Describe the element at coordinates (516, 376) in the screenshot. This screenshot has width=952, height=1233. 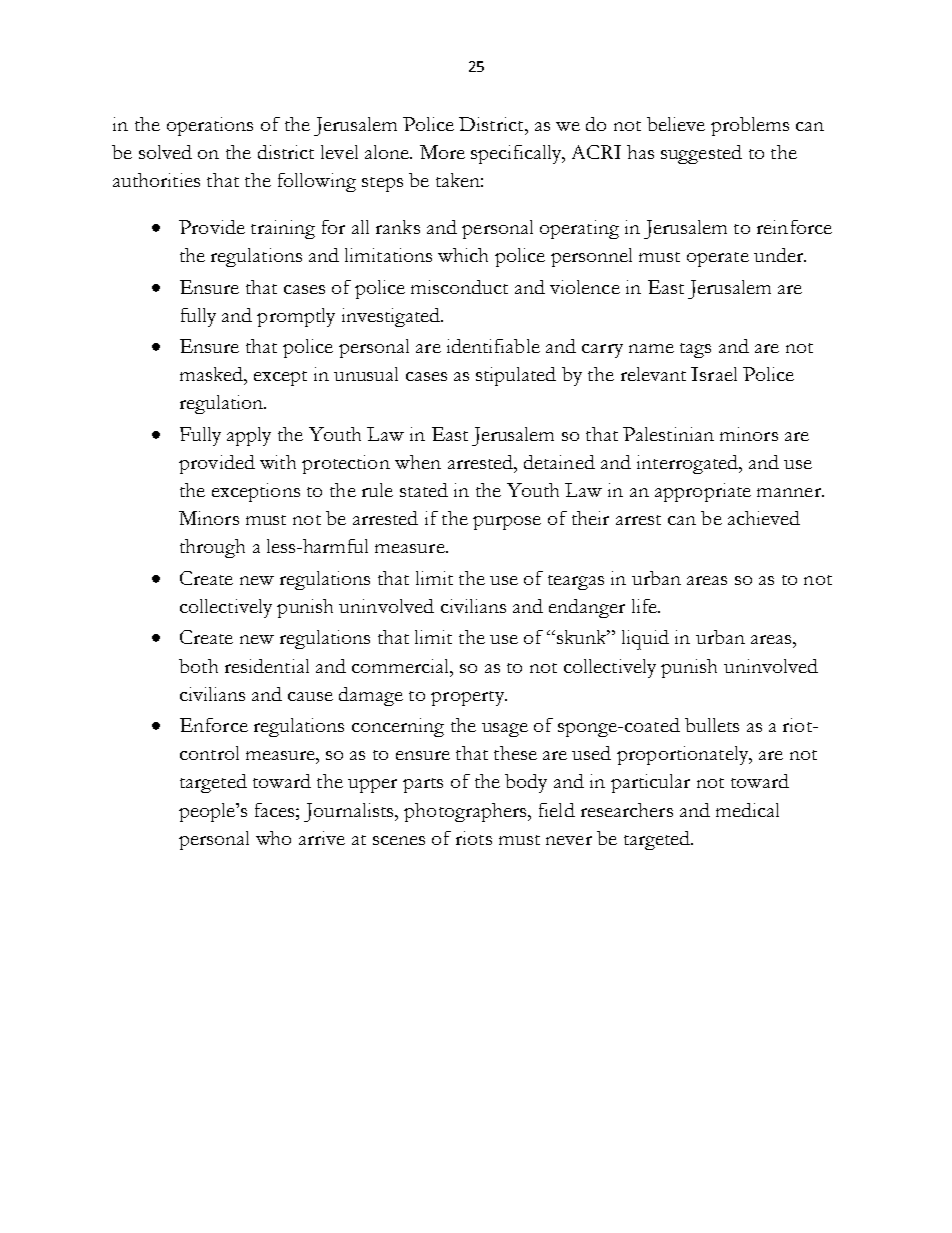
I see `stipulated` at that location.
